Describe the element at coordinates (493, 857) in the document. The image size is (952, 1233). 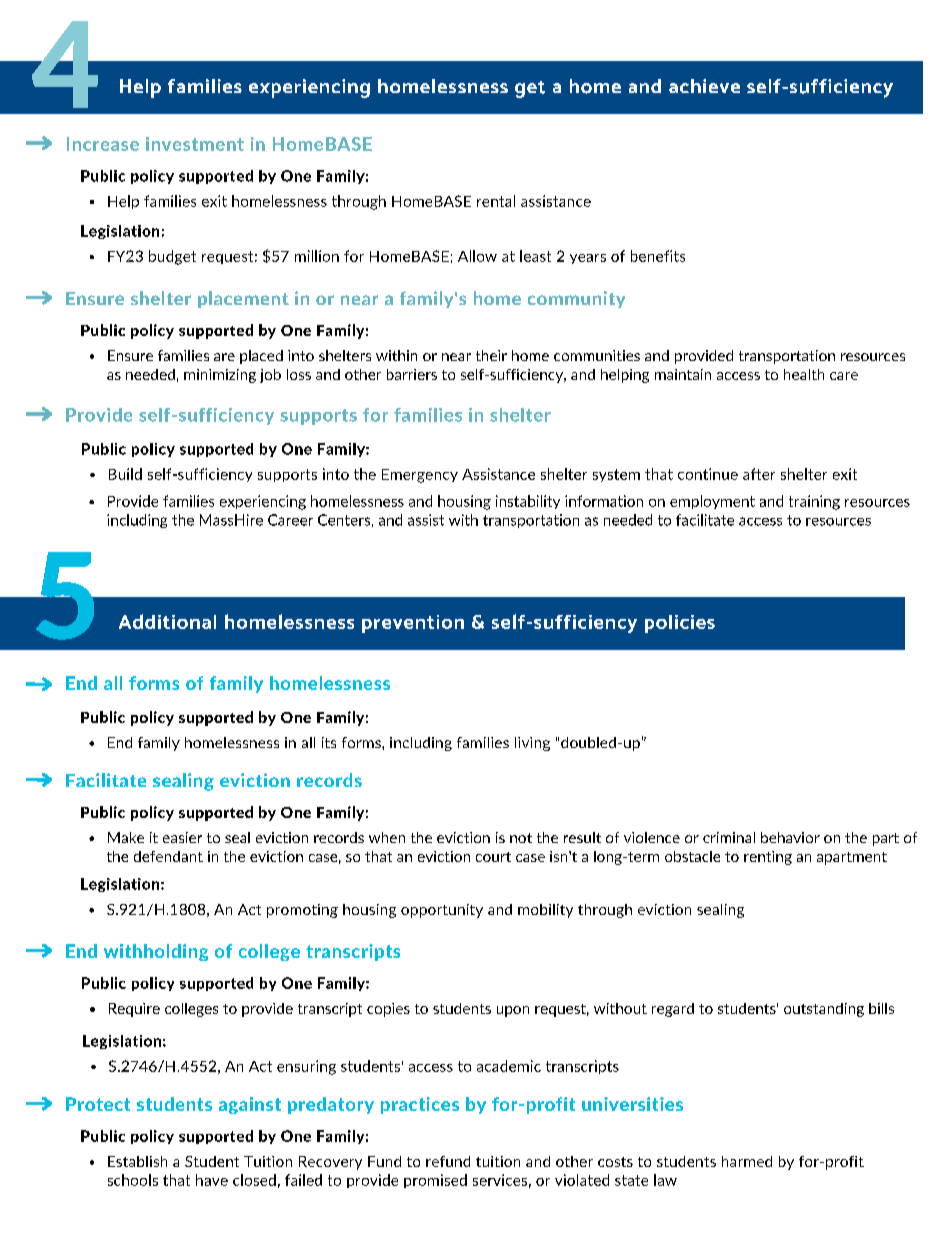
I see `court` at that location.
